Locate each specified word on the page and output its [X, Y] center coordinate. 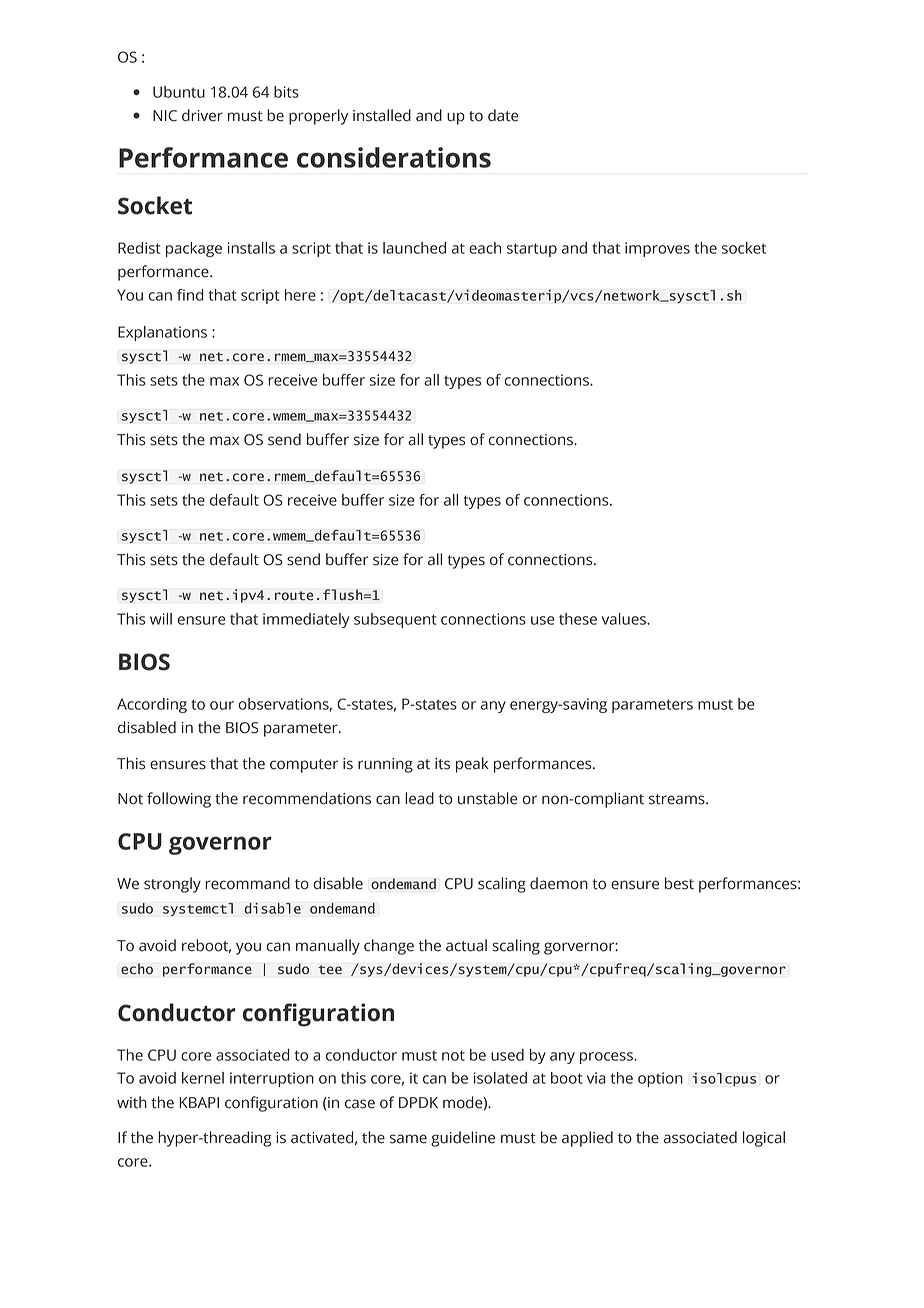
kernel [203, 1078]
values [625, 619]
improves [657, 249]
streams [678, 799]
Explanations [162, 333]
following [179, 800]
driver [202, 115]
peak [472, 765]
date [503, 115]
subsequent [395, 620]
